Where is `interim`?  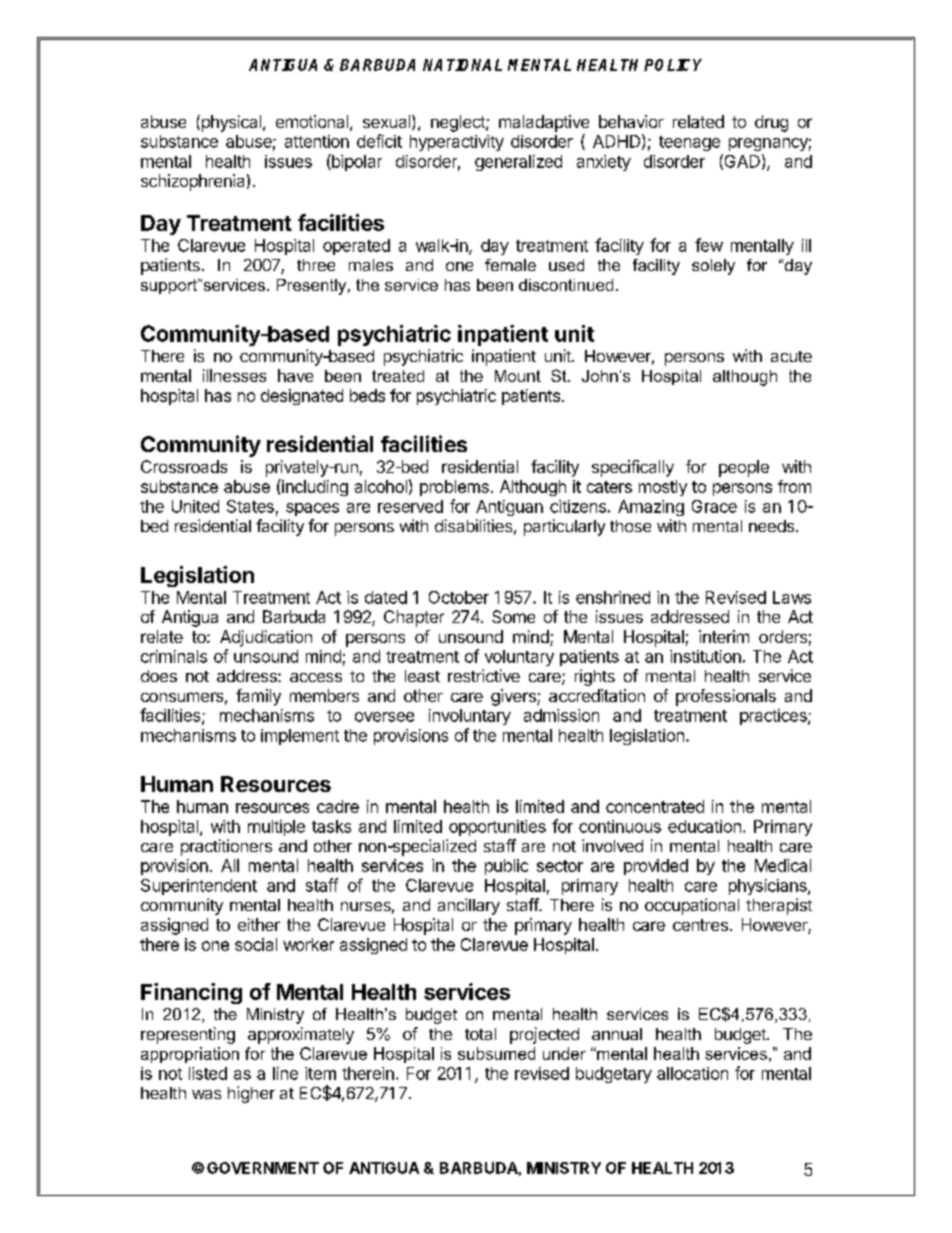 interim is located at coordinates (724, 636).
